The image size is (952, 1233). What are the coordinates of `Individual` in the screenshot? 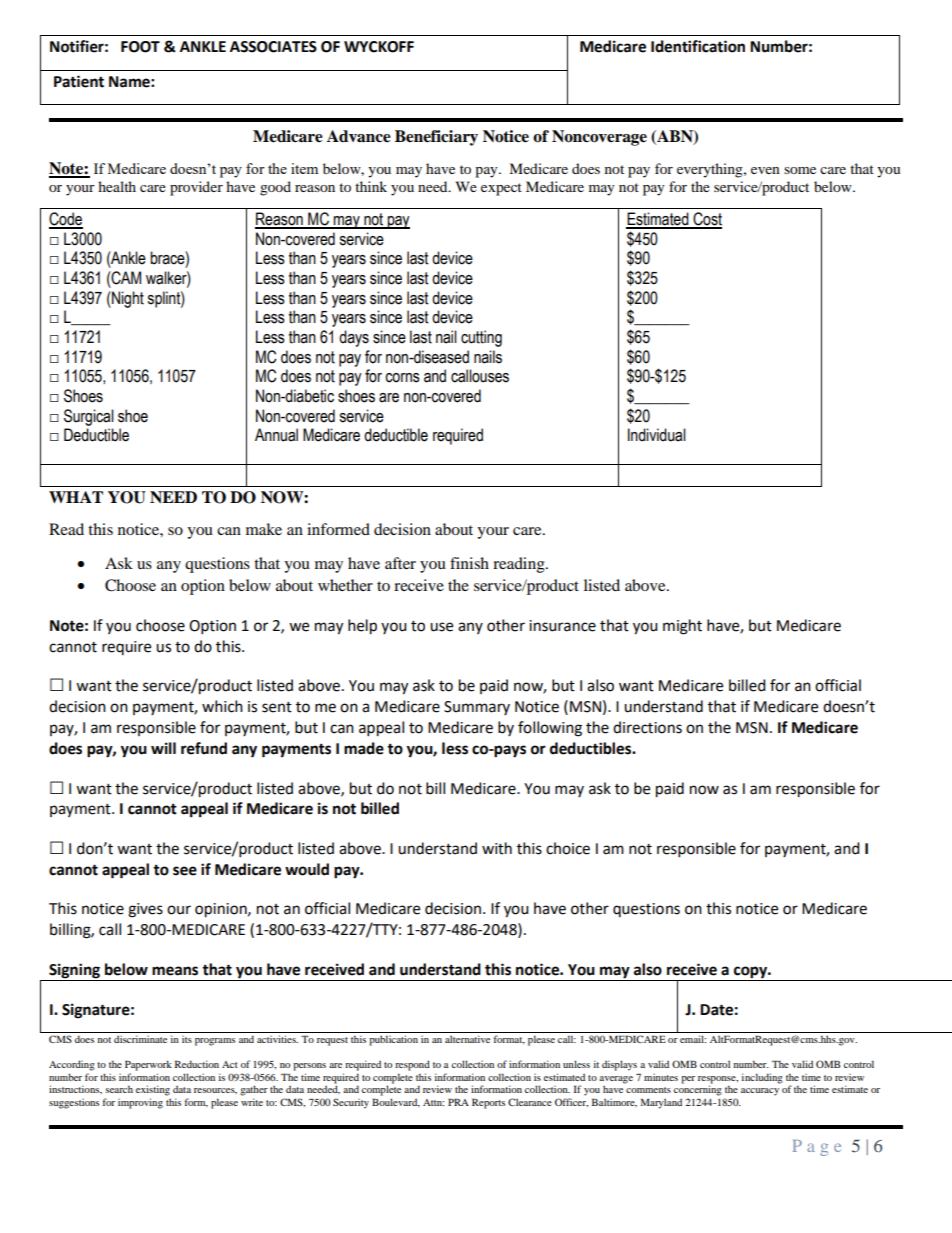 It's located at (657, 435).
